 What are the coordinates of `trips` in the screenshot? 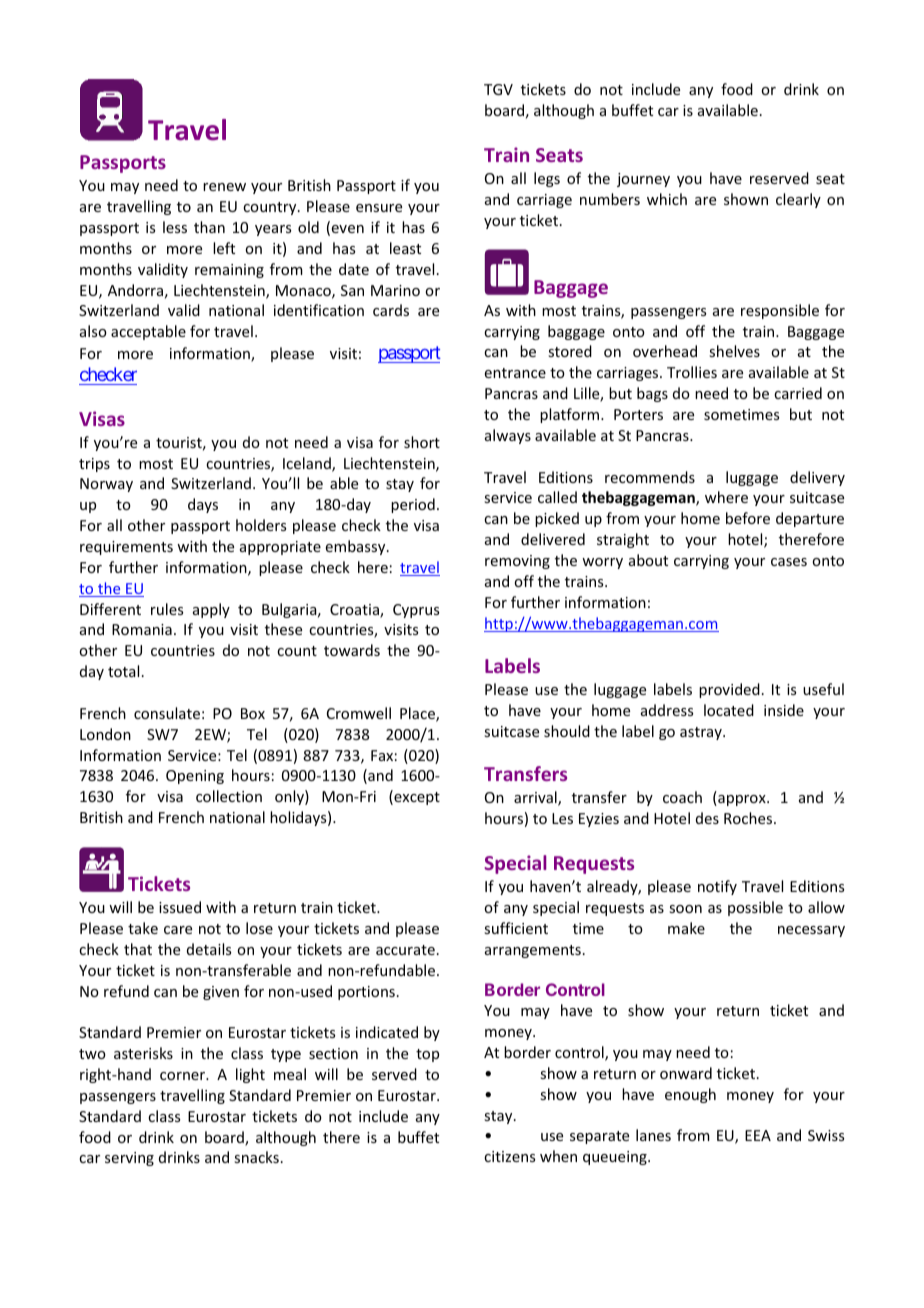 It's located at (94, 465).
